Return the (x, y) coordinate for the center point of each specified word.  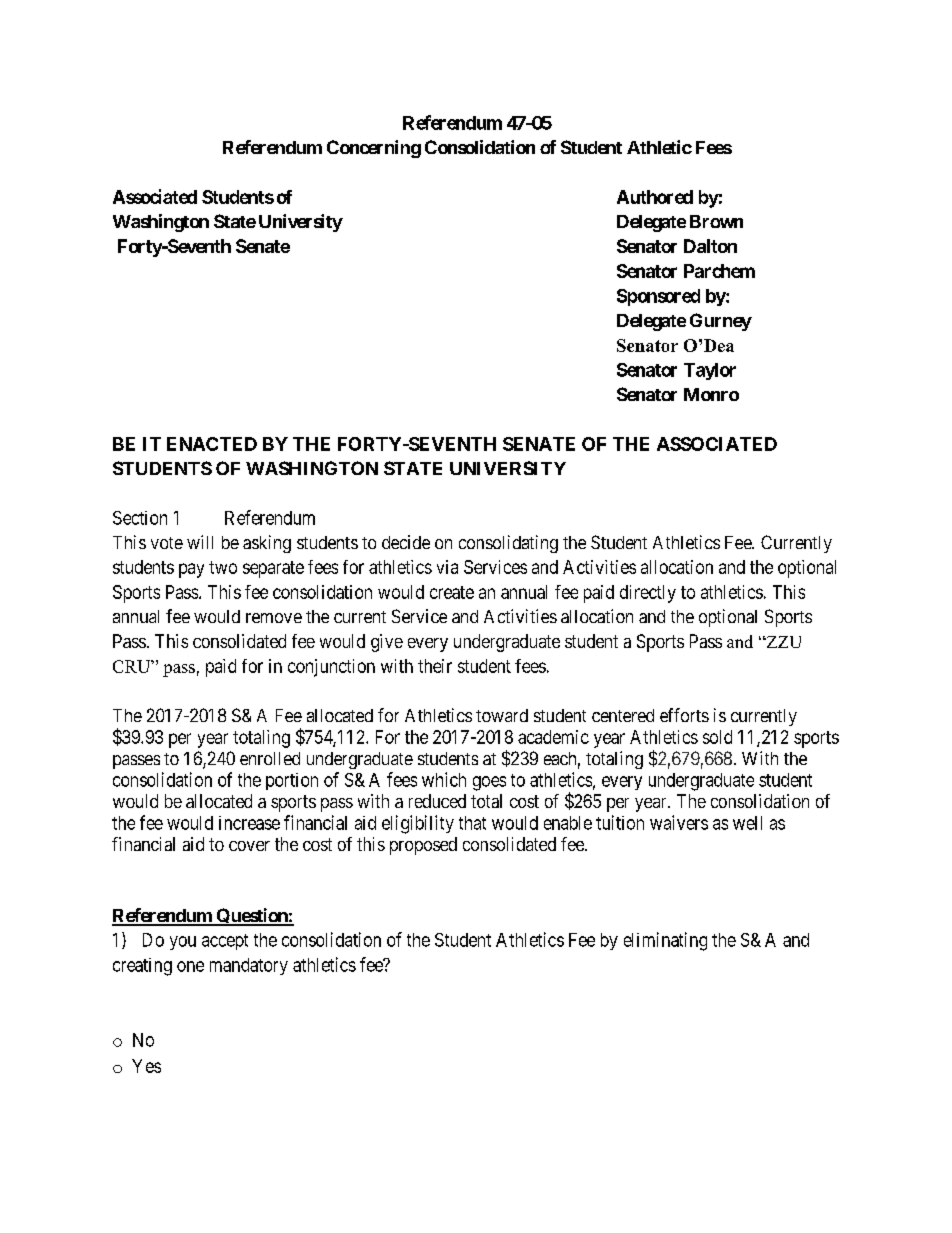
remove (274, 618)
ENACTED (212, 444)
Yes (146, 1066)
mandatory (249, 966)
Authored (655, 197)
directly (648, 594)
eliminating (665, 941)
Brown (716, 221)
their (435, 666)
